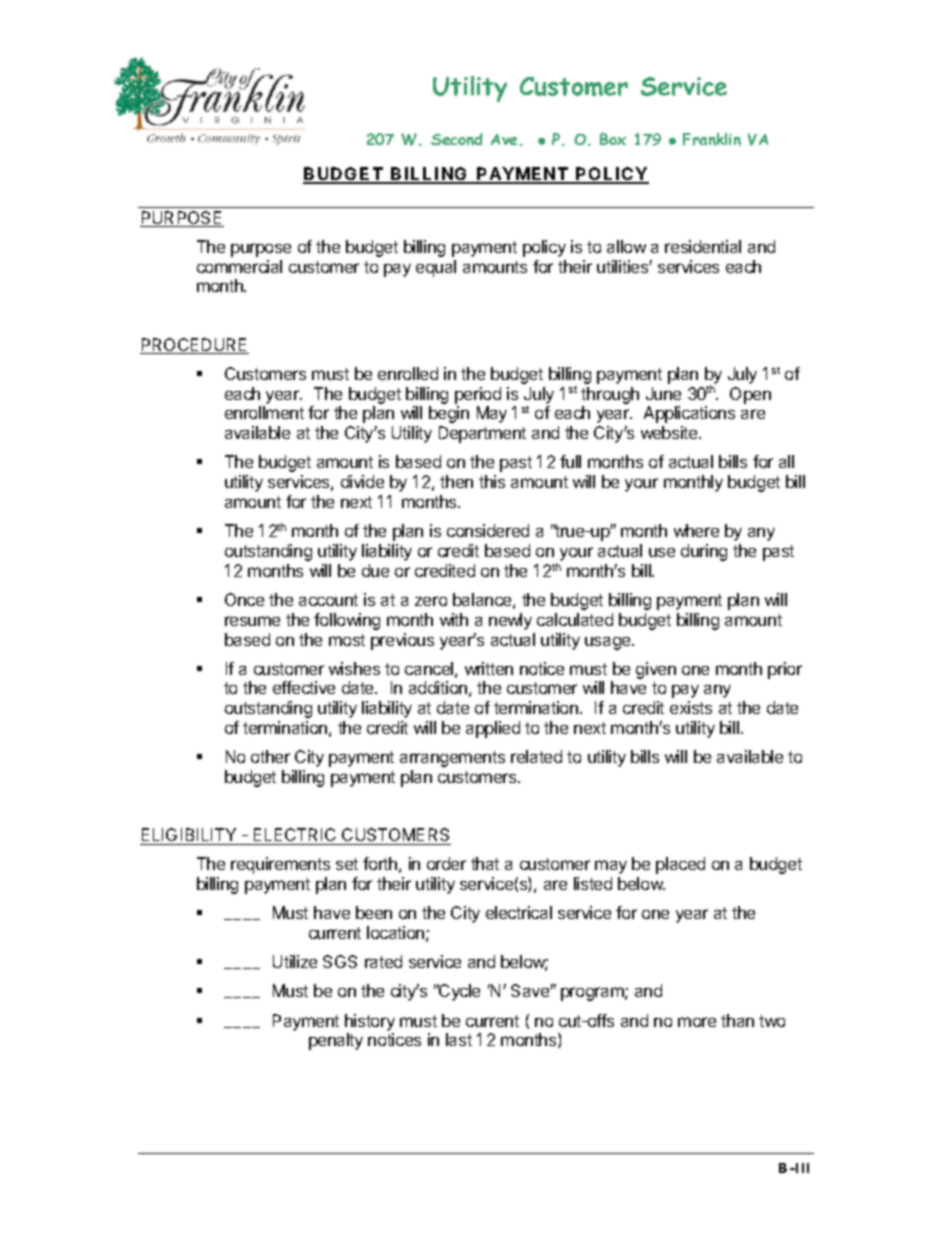  I want to click on last, so click(459, 1039).
